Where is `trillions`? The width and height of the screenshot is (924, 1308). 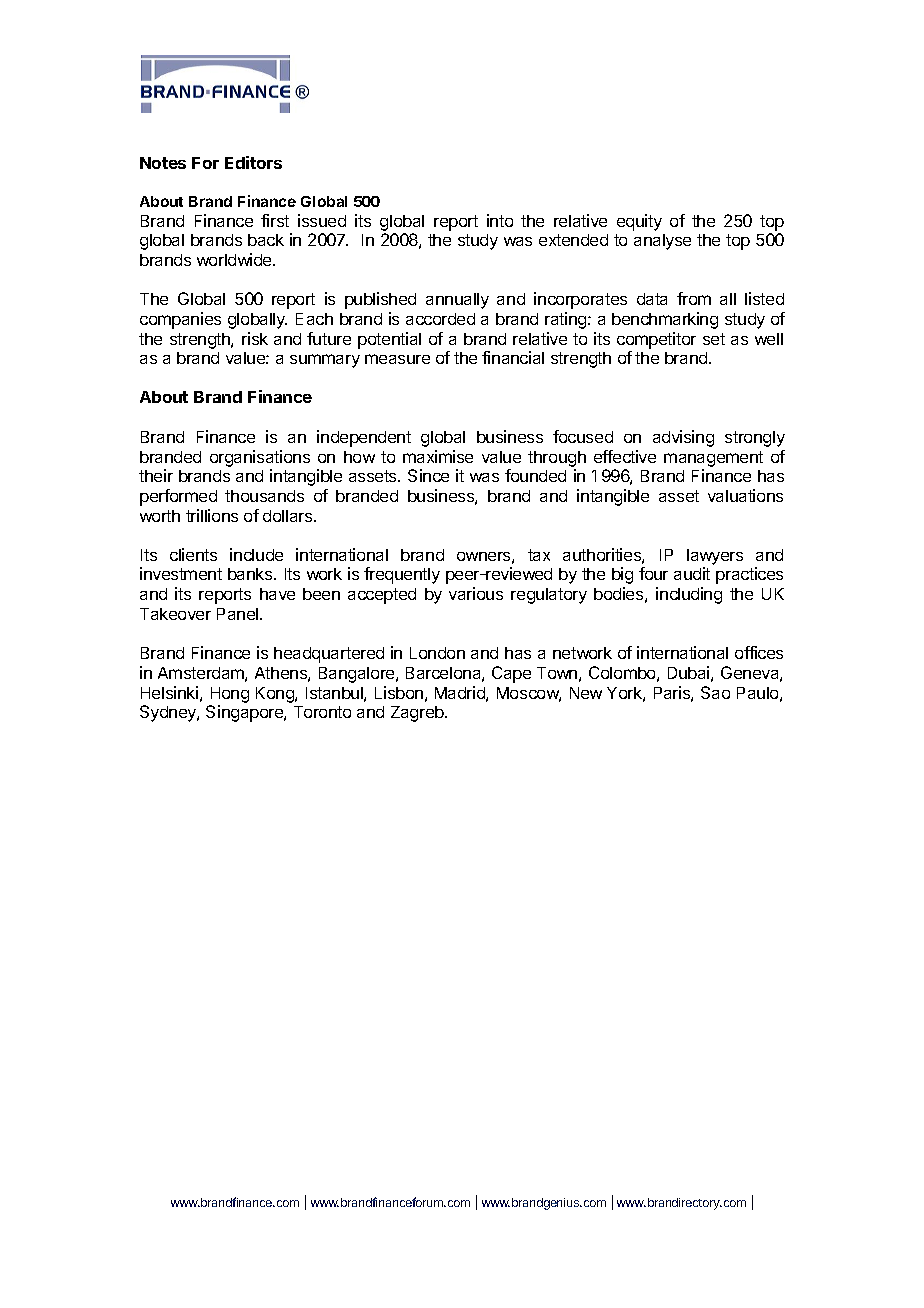 trillions is located at coordinates (212, 515).
